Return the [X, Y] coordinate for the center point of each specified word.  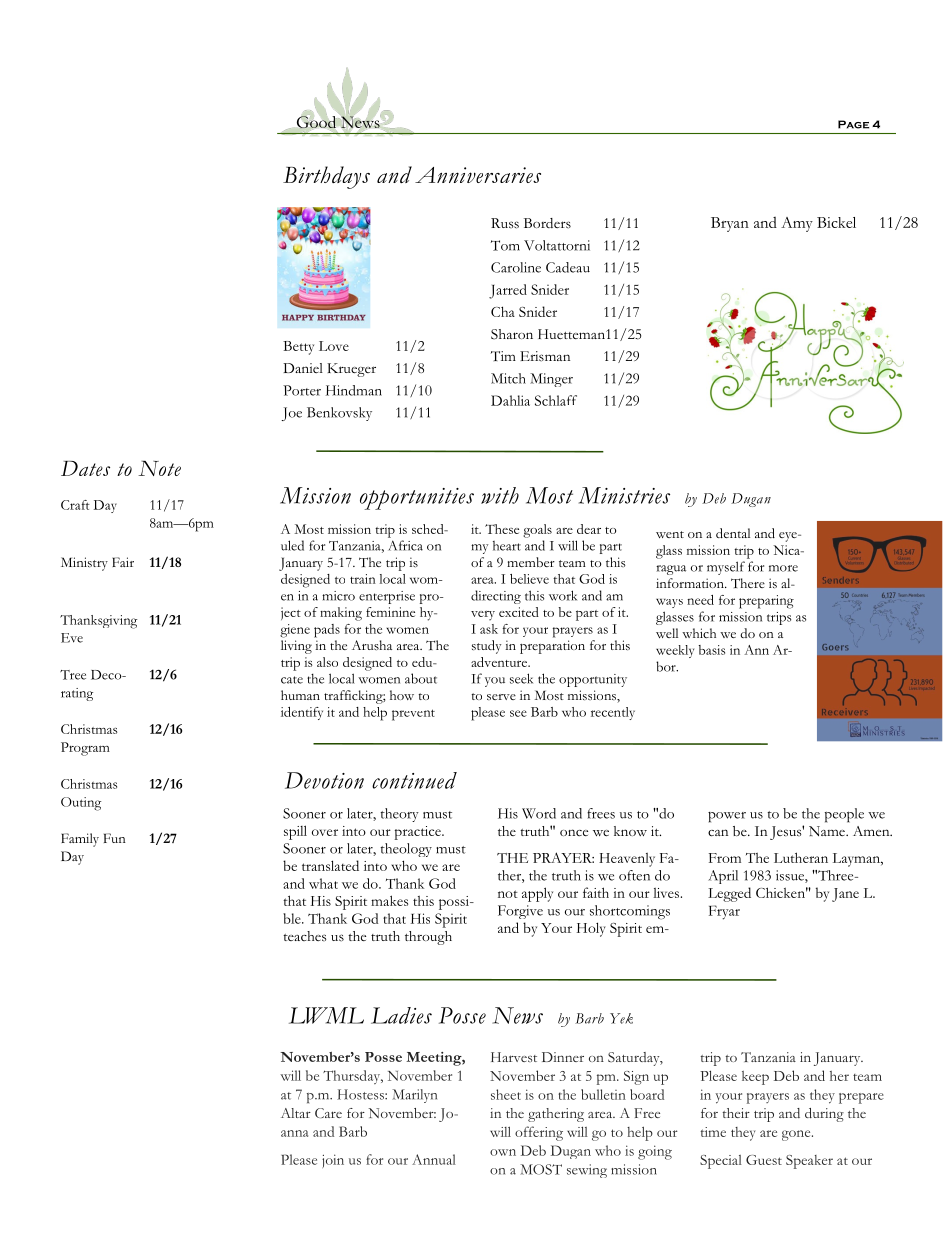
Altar [296, 1113]
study [486, 647]
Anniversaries [478, 175]
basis [711, 650]
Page [853, 124]
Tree [73, 675]
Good [316, 122]
